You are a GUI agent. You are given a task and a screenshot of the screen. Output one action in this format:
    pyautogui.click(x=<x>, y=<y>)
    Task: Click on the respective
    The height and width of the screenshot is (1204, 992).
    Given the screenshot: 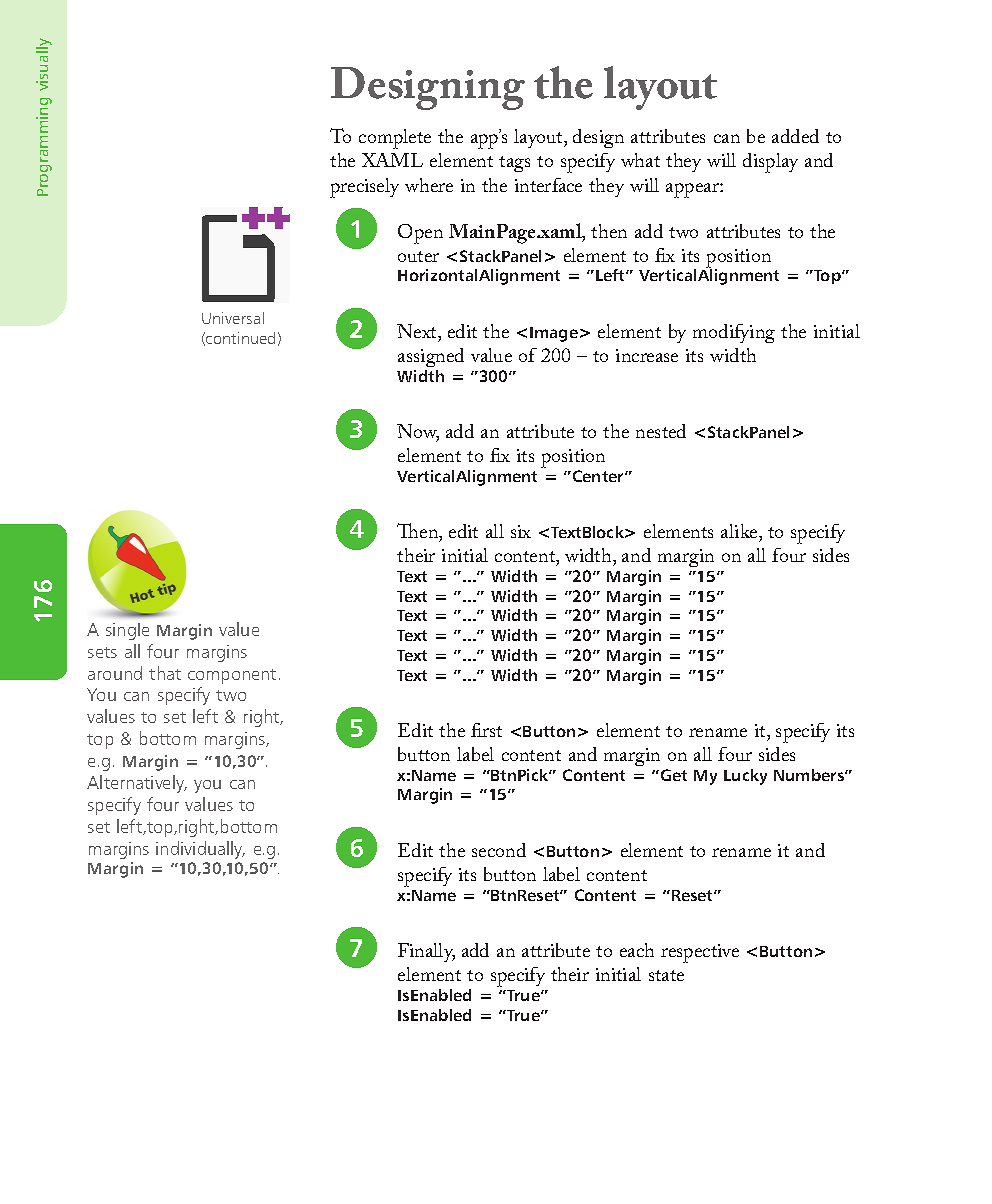 What is the action you would take?
    pyautogui.click(x=700, y=953)
